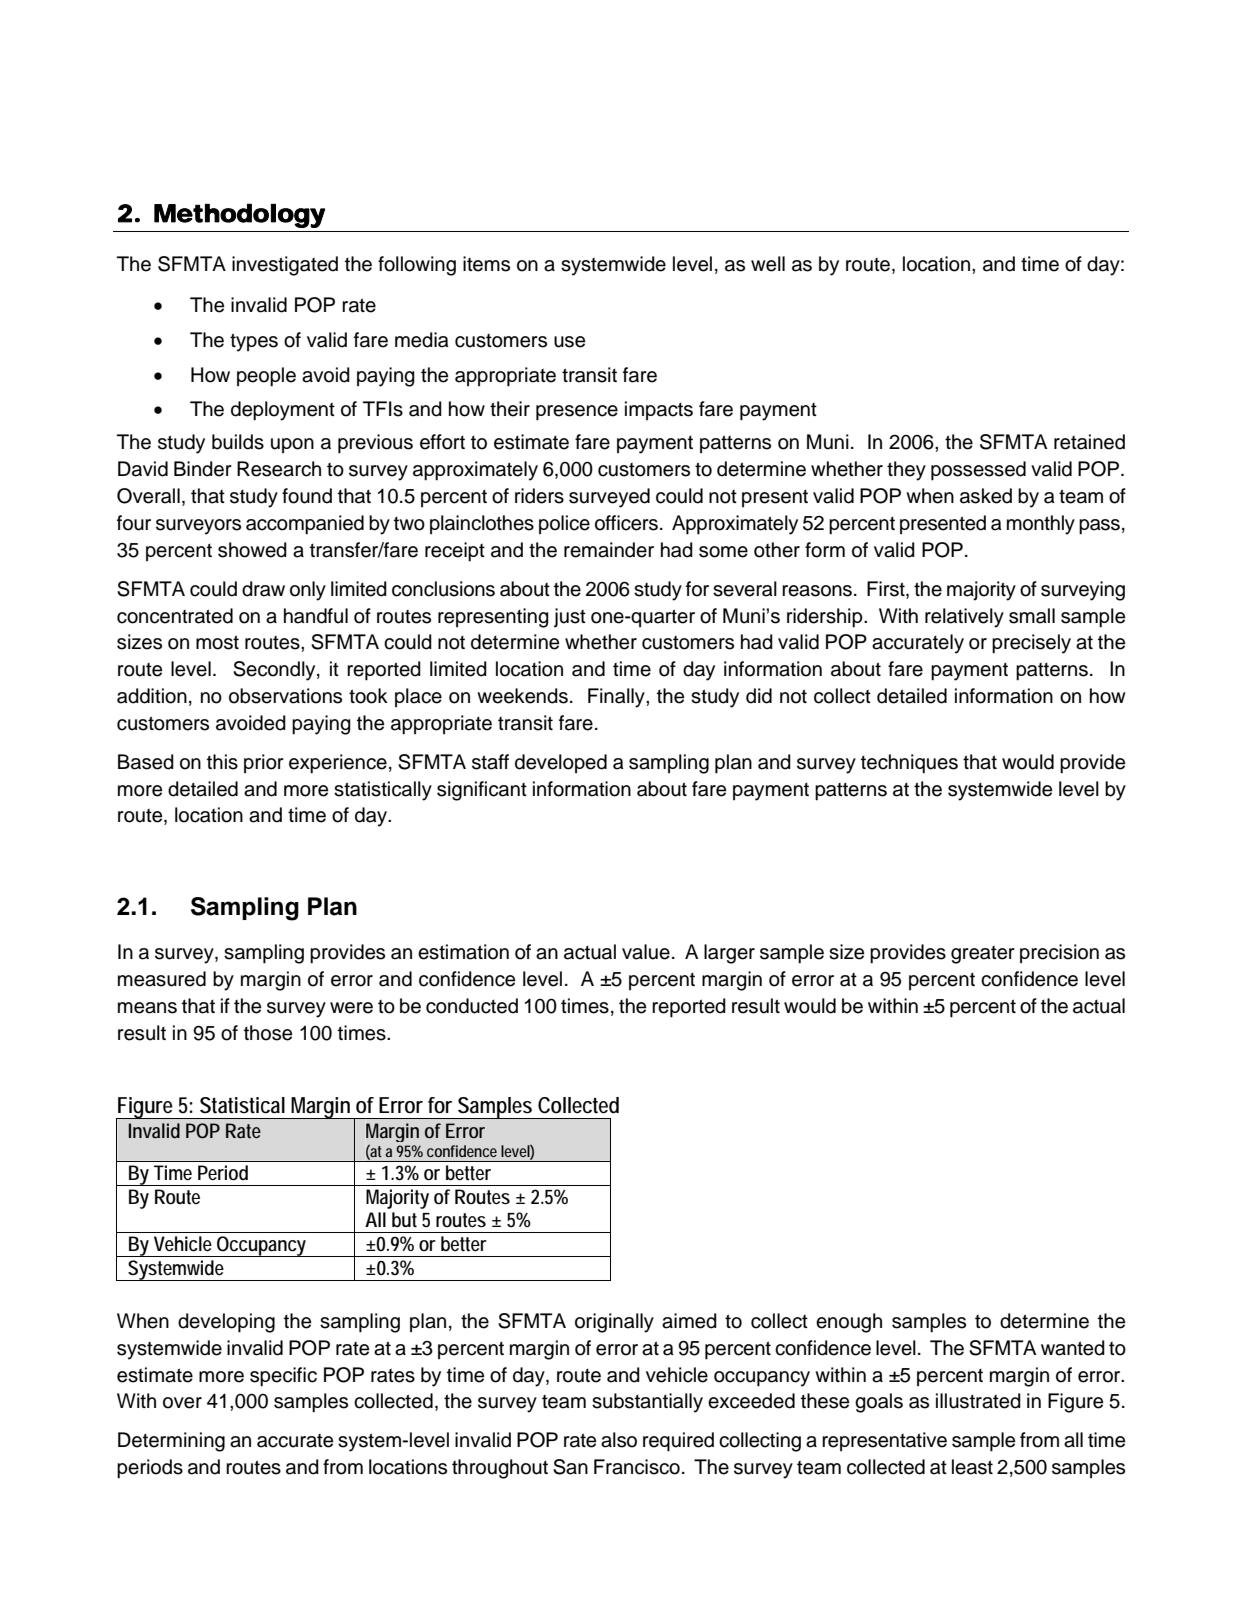  Describe the element at coordinates (561, 763) in the image. I see `developed` at that location.
